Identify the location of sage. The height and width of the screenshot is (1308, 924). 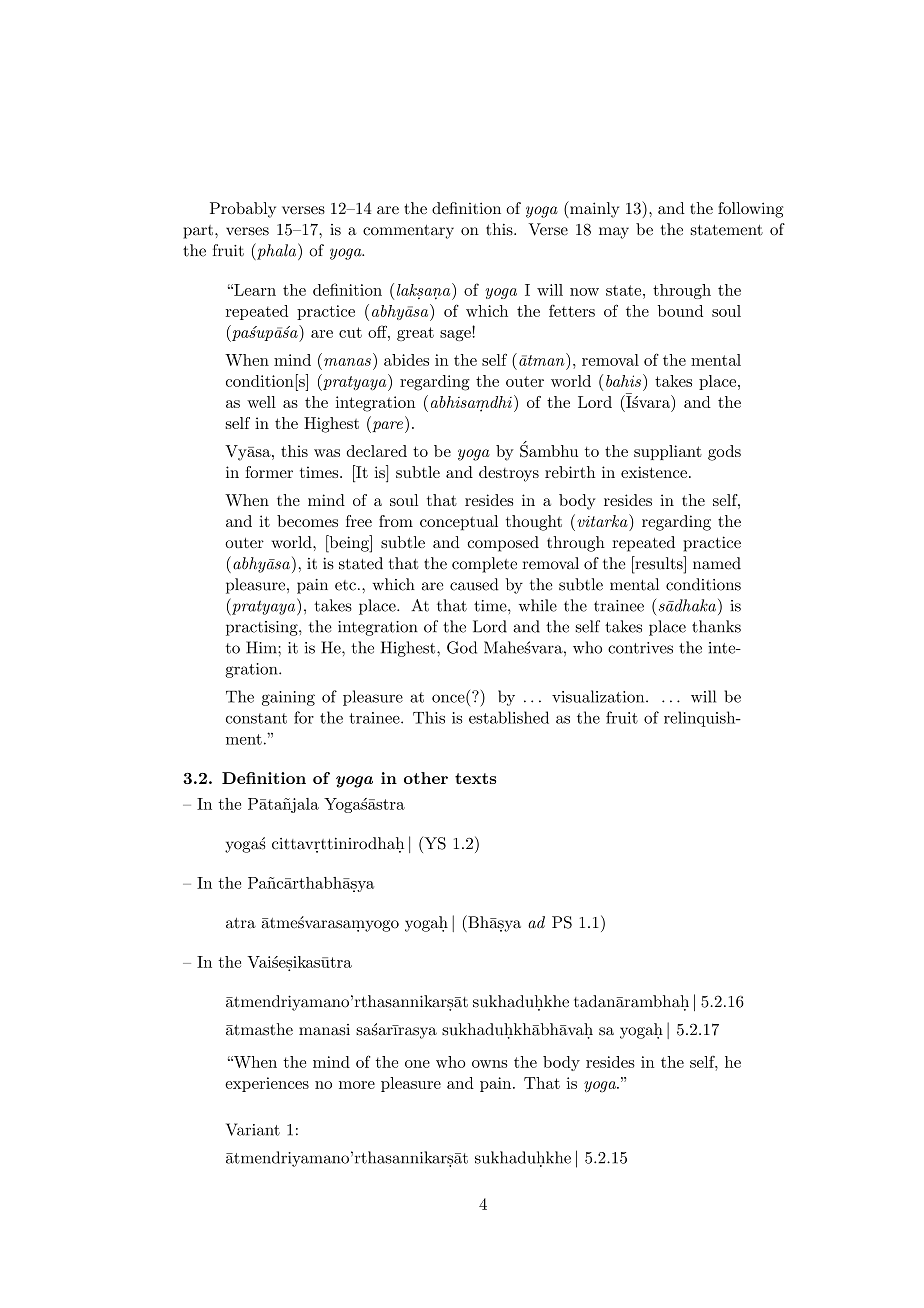
(455, 335).
